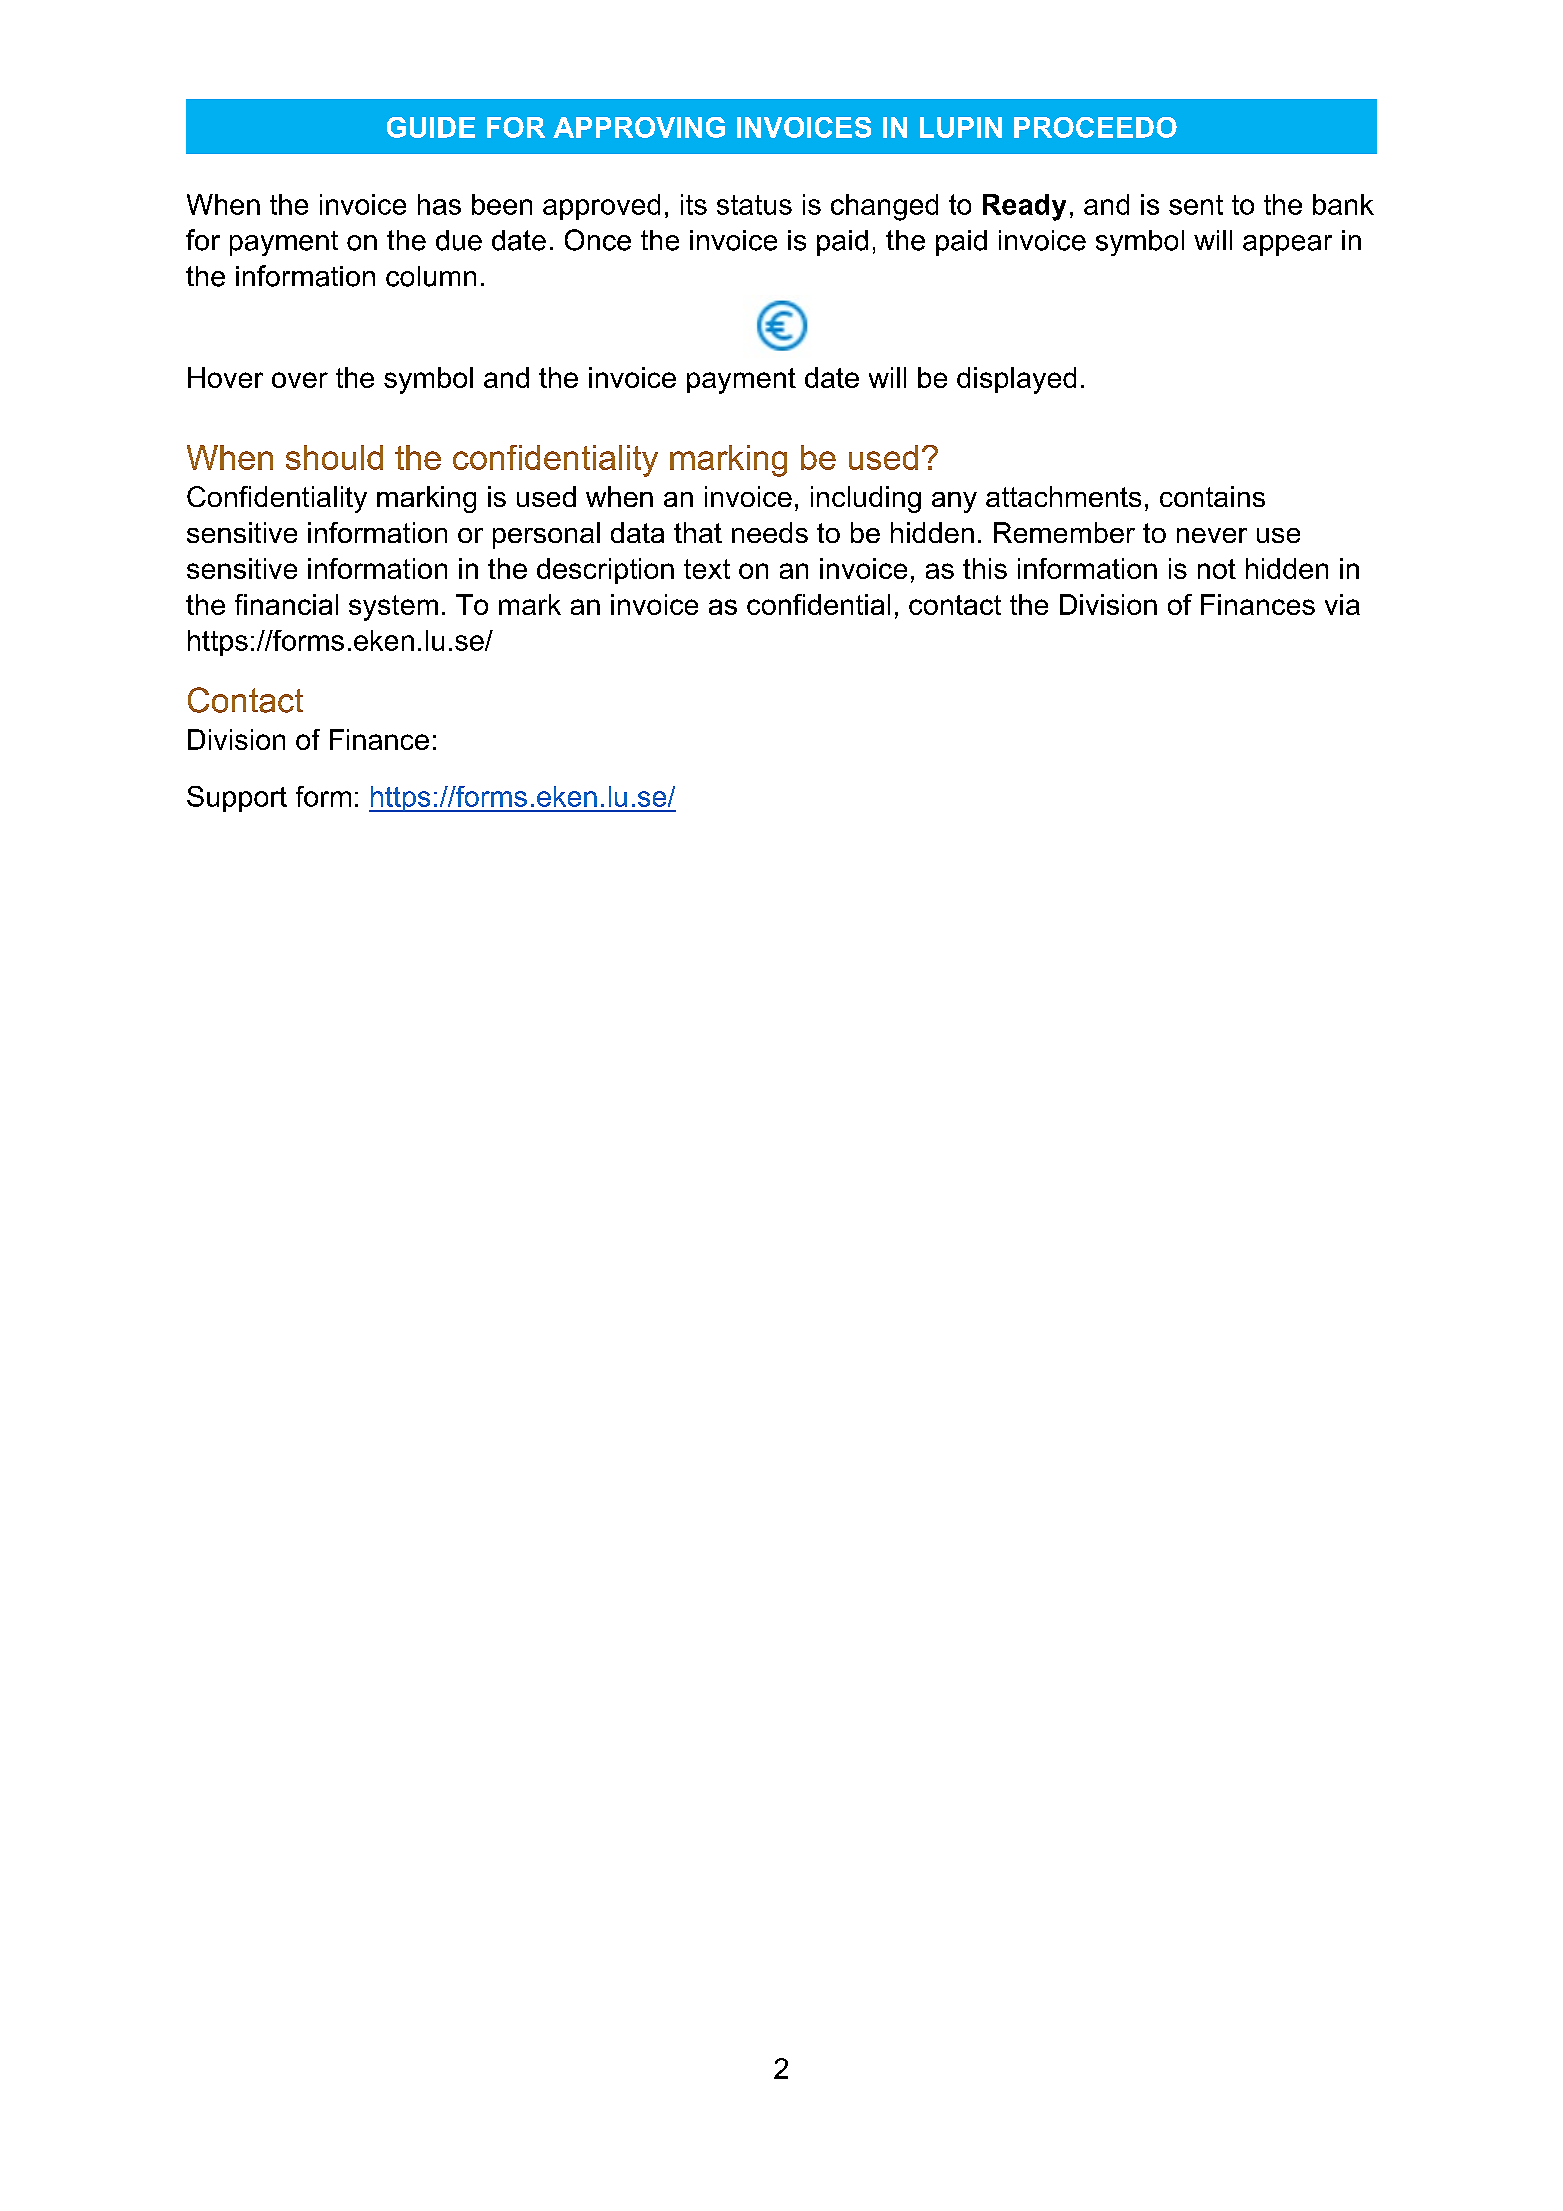 Image resolution: width=1563 pixels, height=2211 pixels. I want to click on column, so click(431, 276).
